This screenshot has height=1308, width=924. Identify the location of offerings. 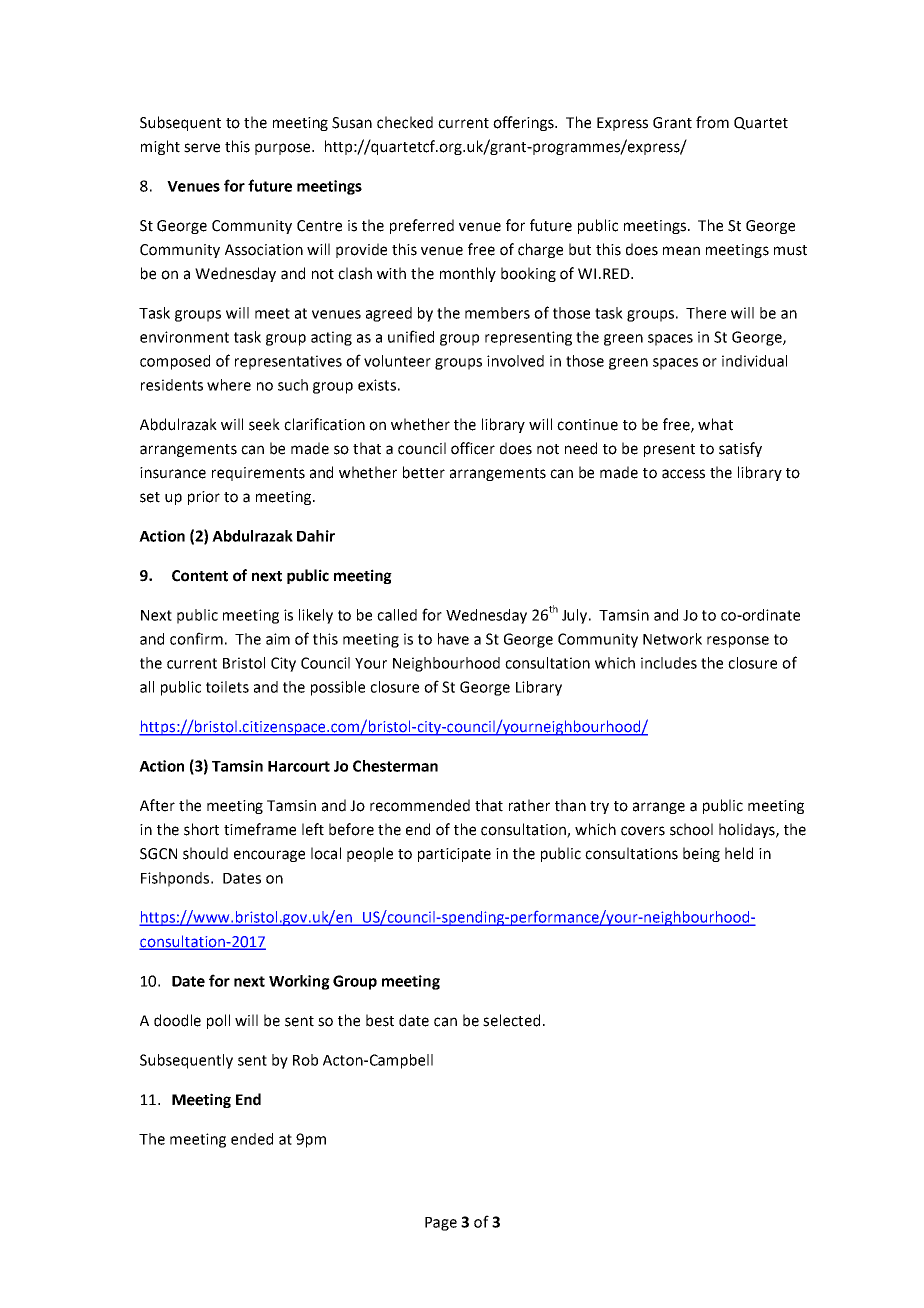
(524, 123).
